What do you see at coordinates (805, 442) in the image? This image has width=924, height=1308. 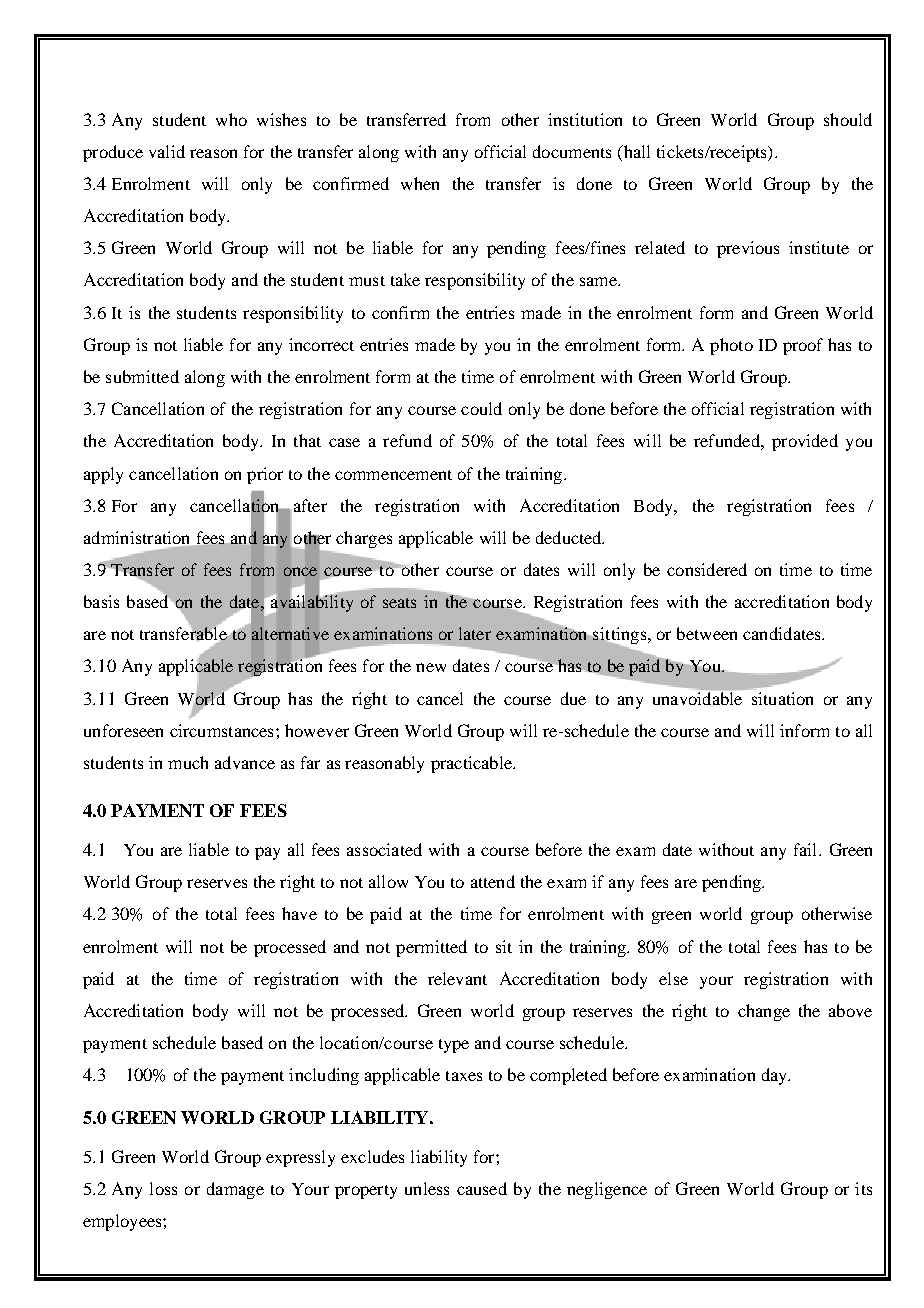 I see `provided` at bounding box center [805, 442].
